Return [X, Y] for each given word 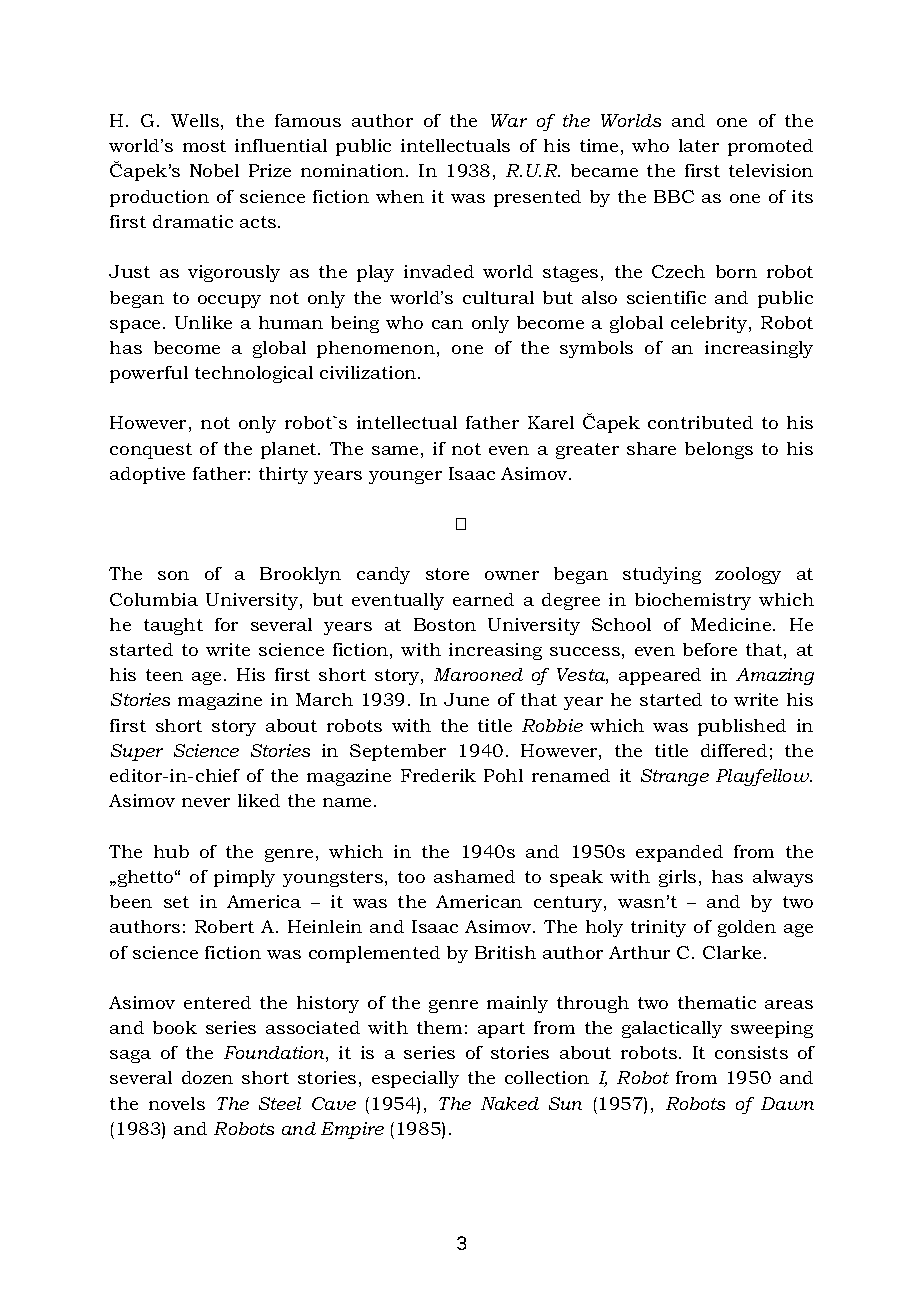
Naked [510, 1103]
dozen [207, 1077]
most [204, 146]
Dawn [787, 1103]
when [400, 196]
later [699, 145]
